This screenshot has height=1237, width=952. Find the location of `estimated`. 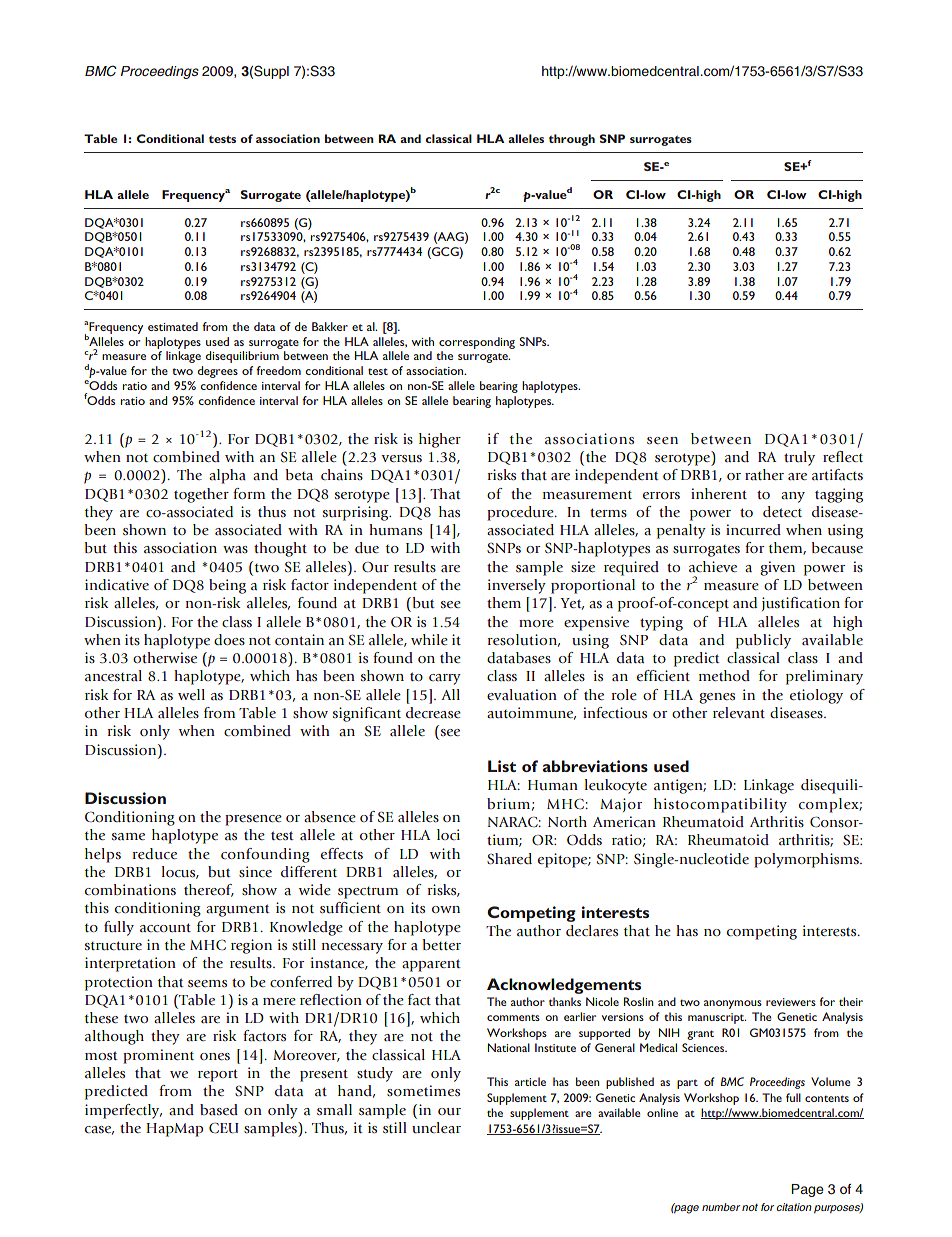

estimated is located at coordinates (173, 326).
